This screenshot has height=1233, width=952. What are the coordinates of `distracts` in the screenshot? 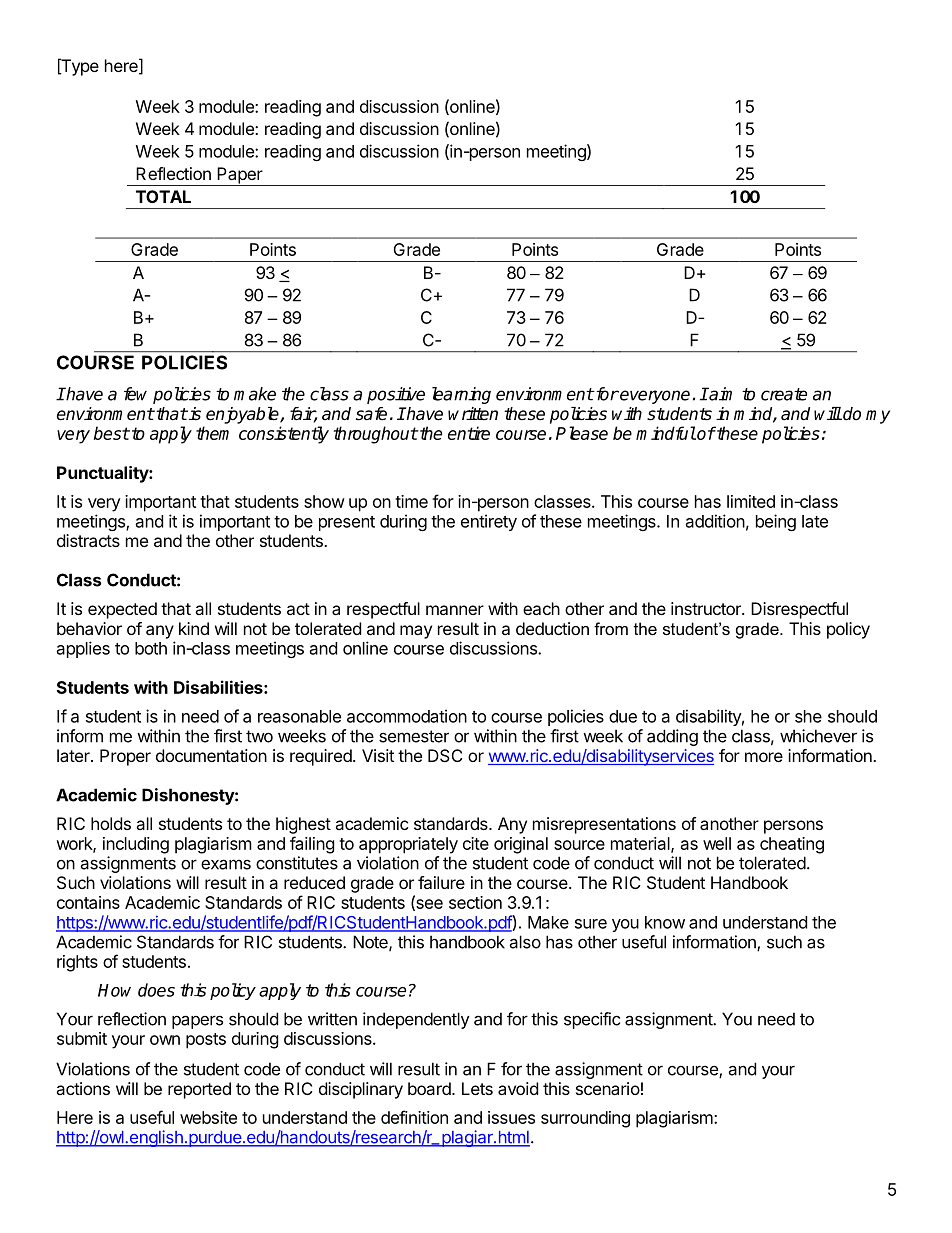 It's located at (88, 540).
